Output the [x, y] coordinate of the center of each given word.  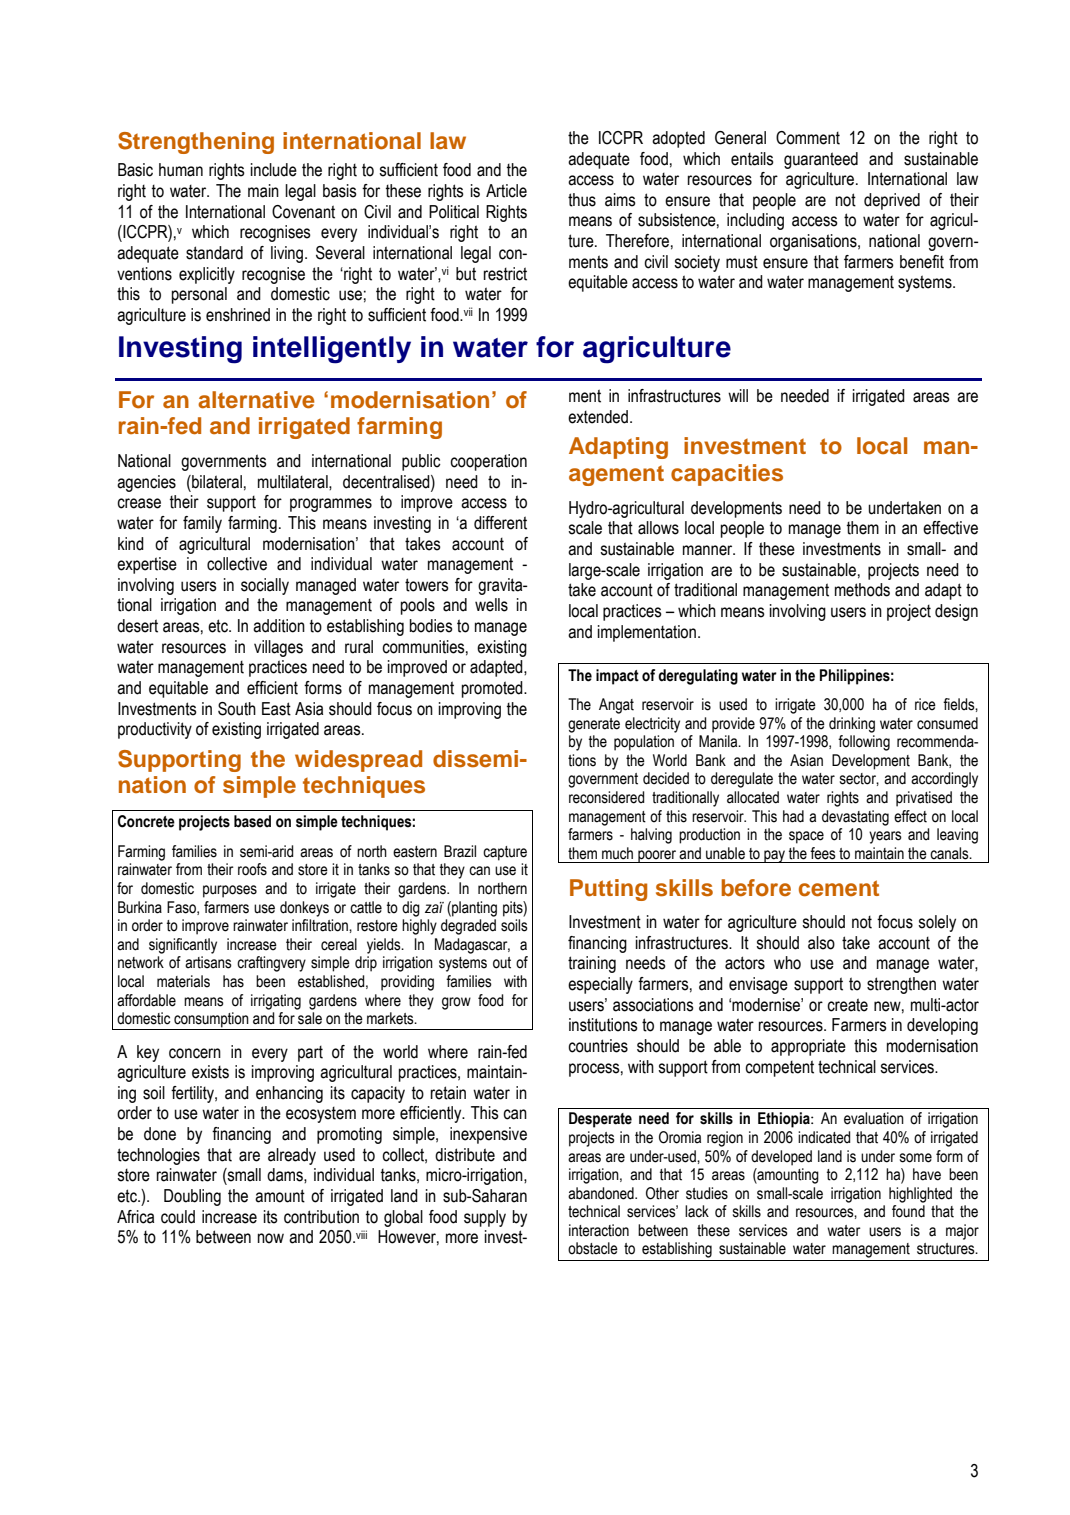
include [274, 170]
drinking [852, 725]
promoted [493, 689]
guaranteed [821, 160]
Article [506, 191]
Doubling [192, 1197]
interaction [599, 1230]
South [237, 709]
